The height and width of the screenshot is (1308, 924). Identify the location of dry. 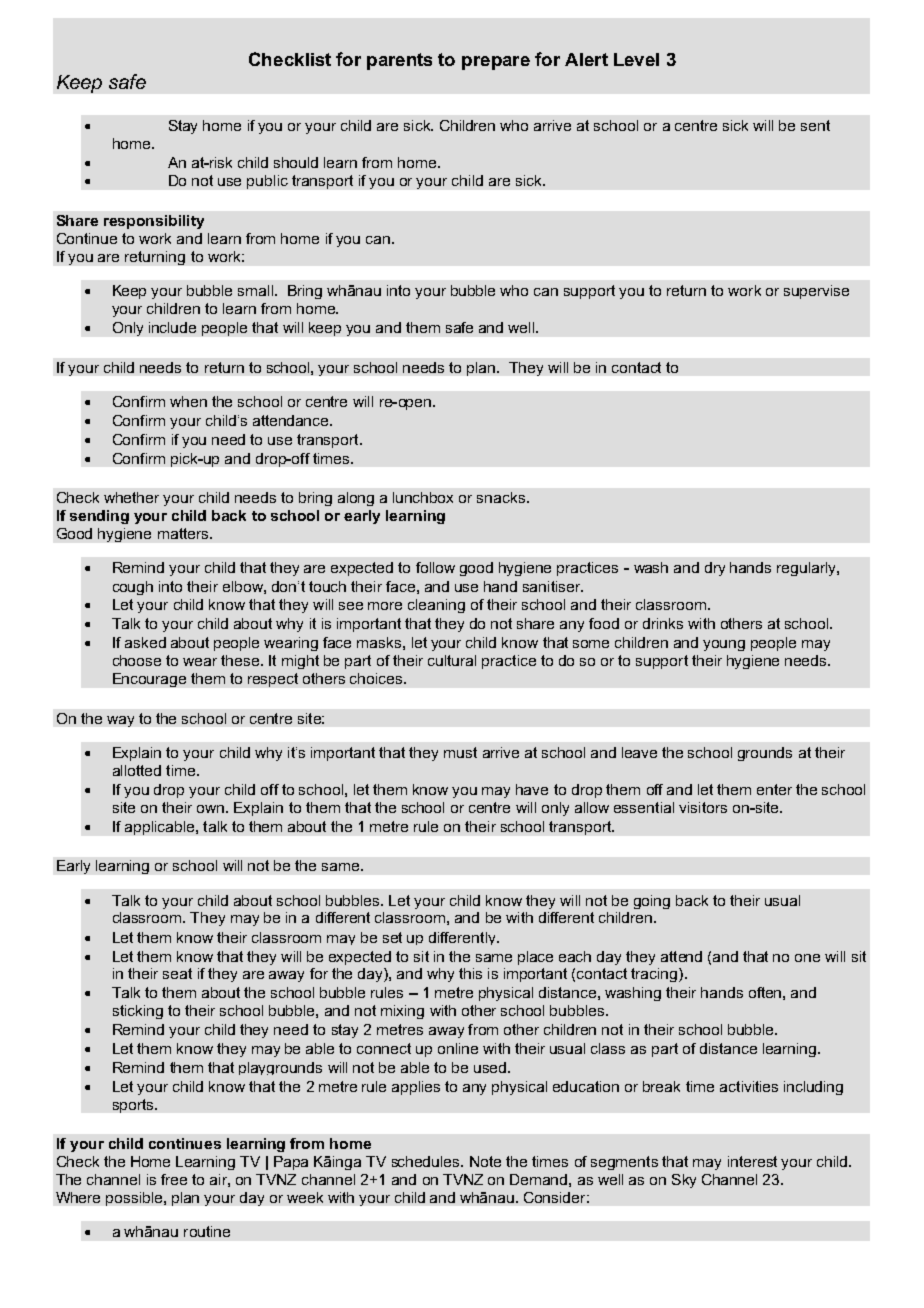
(715, 569).
